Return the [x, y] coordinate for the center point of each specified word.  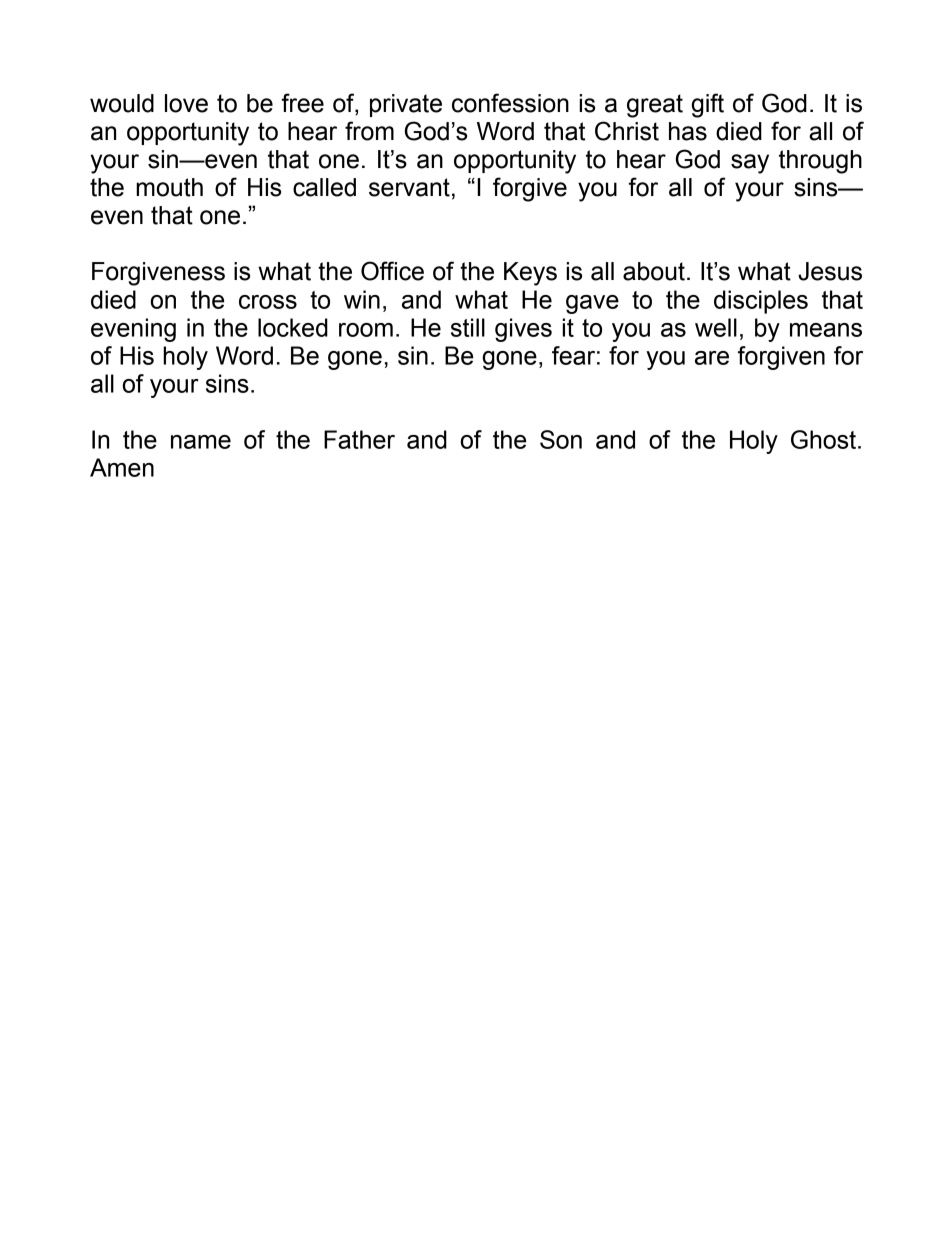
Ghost [823, 439]
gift [707, 105]
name [201, 442]
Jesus [830, 271]
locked [293, 327]
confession [510, 103]
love [186, 103]
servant [409, 187]
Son [561, 439]
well [716, 327]
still [468, 327]
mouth [169, 187]
